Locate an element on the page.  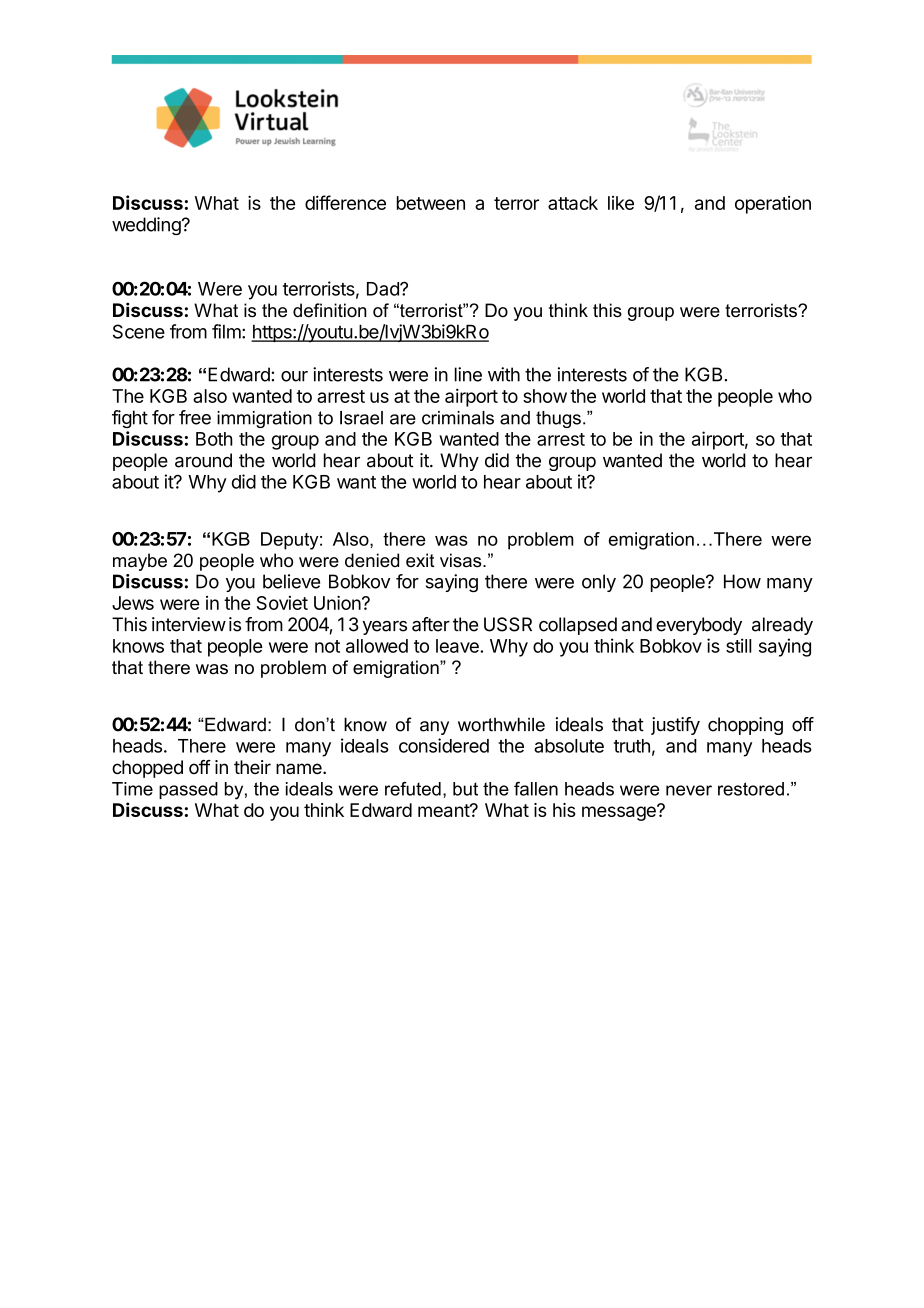
operation is located at coordinates (773, 205).
